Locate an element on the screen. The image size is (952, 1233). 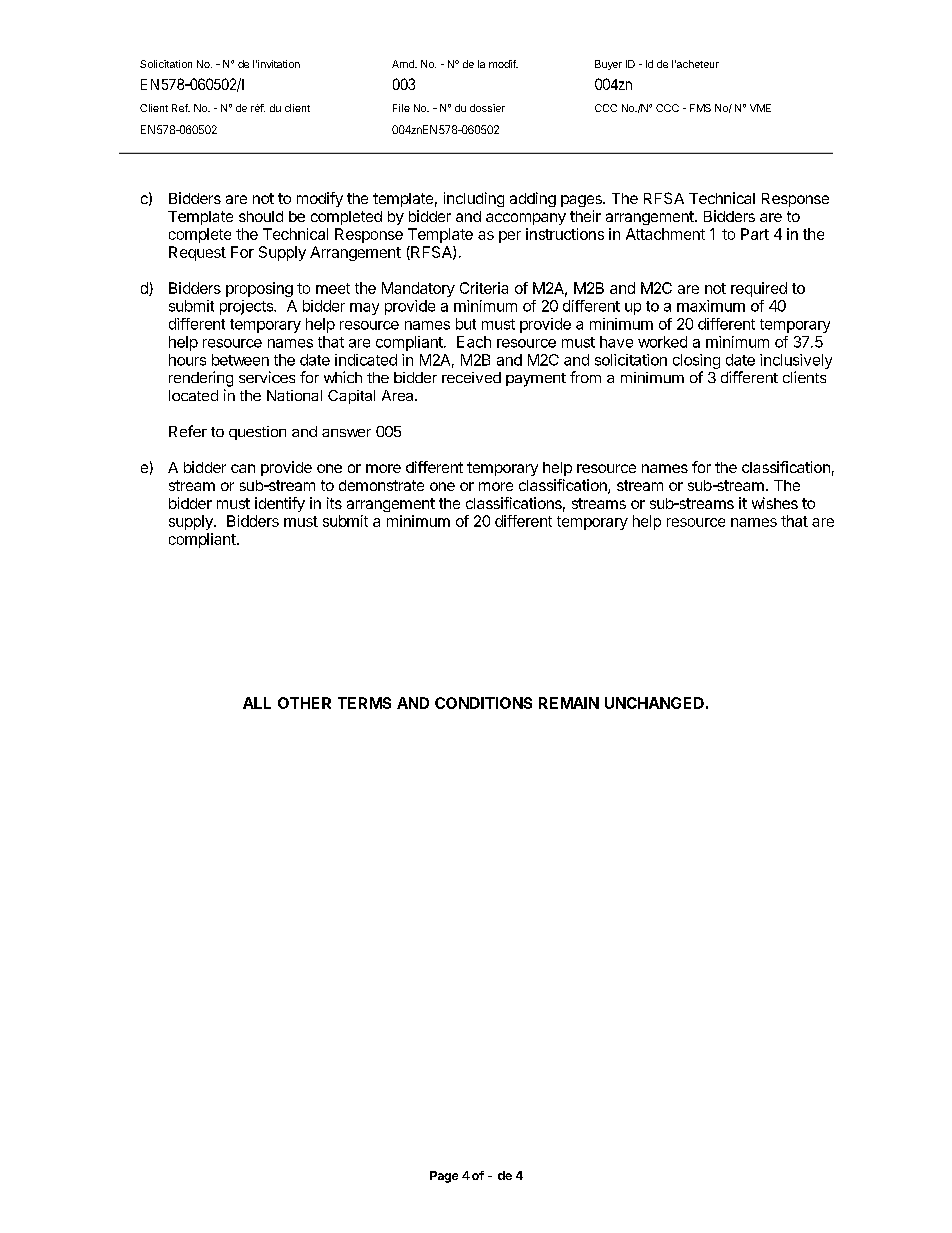
Amd is located at coordinates (404, 64).
